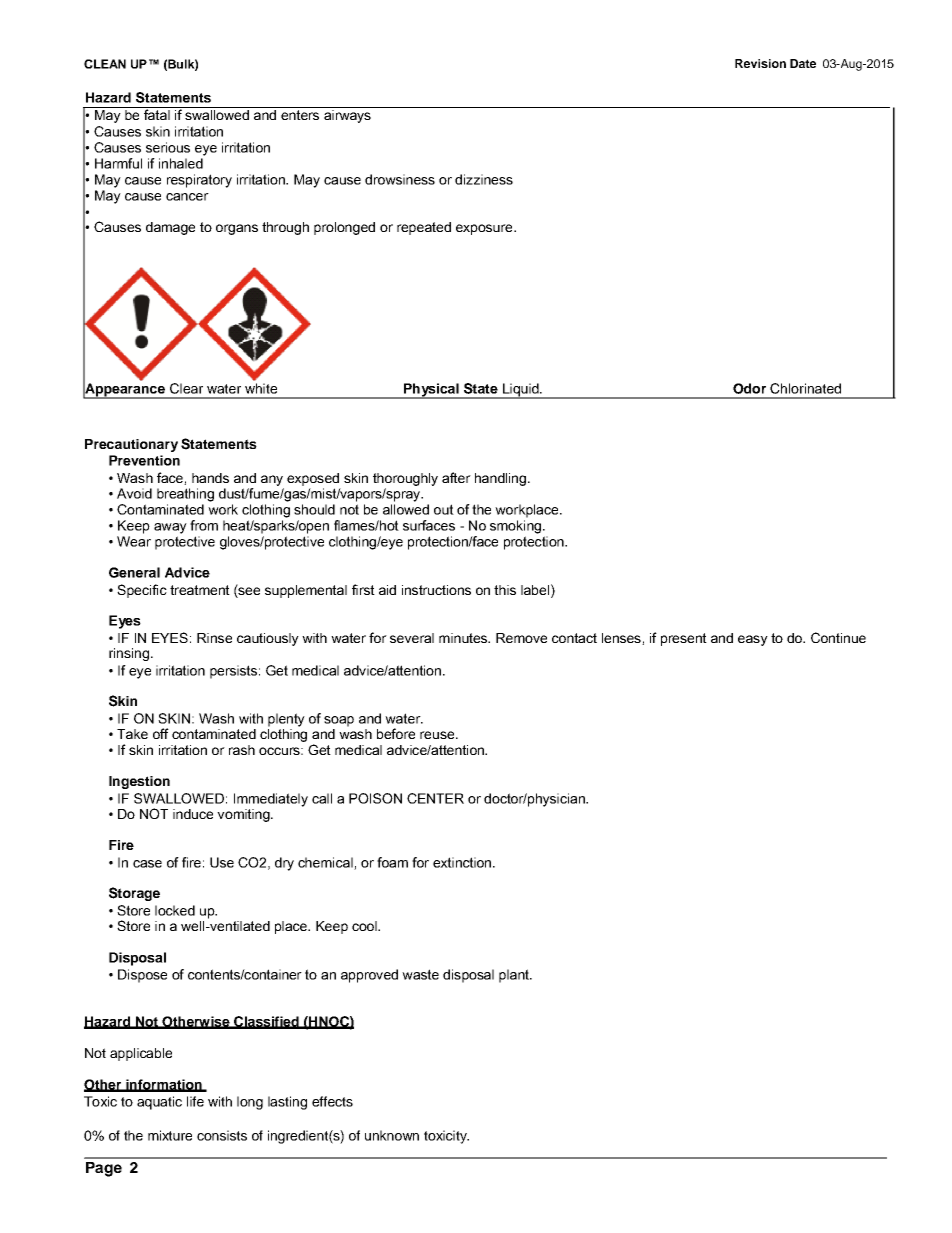 The width and height of the page is (952, 1233). What do you see at coordinates (170, 1135) in the page?
I see `mixture` at bounding box center [170, 1135].
